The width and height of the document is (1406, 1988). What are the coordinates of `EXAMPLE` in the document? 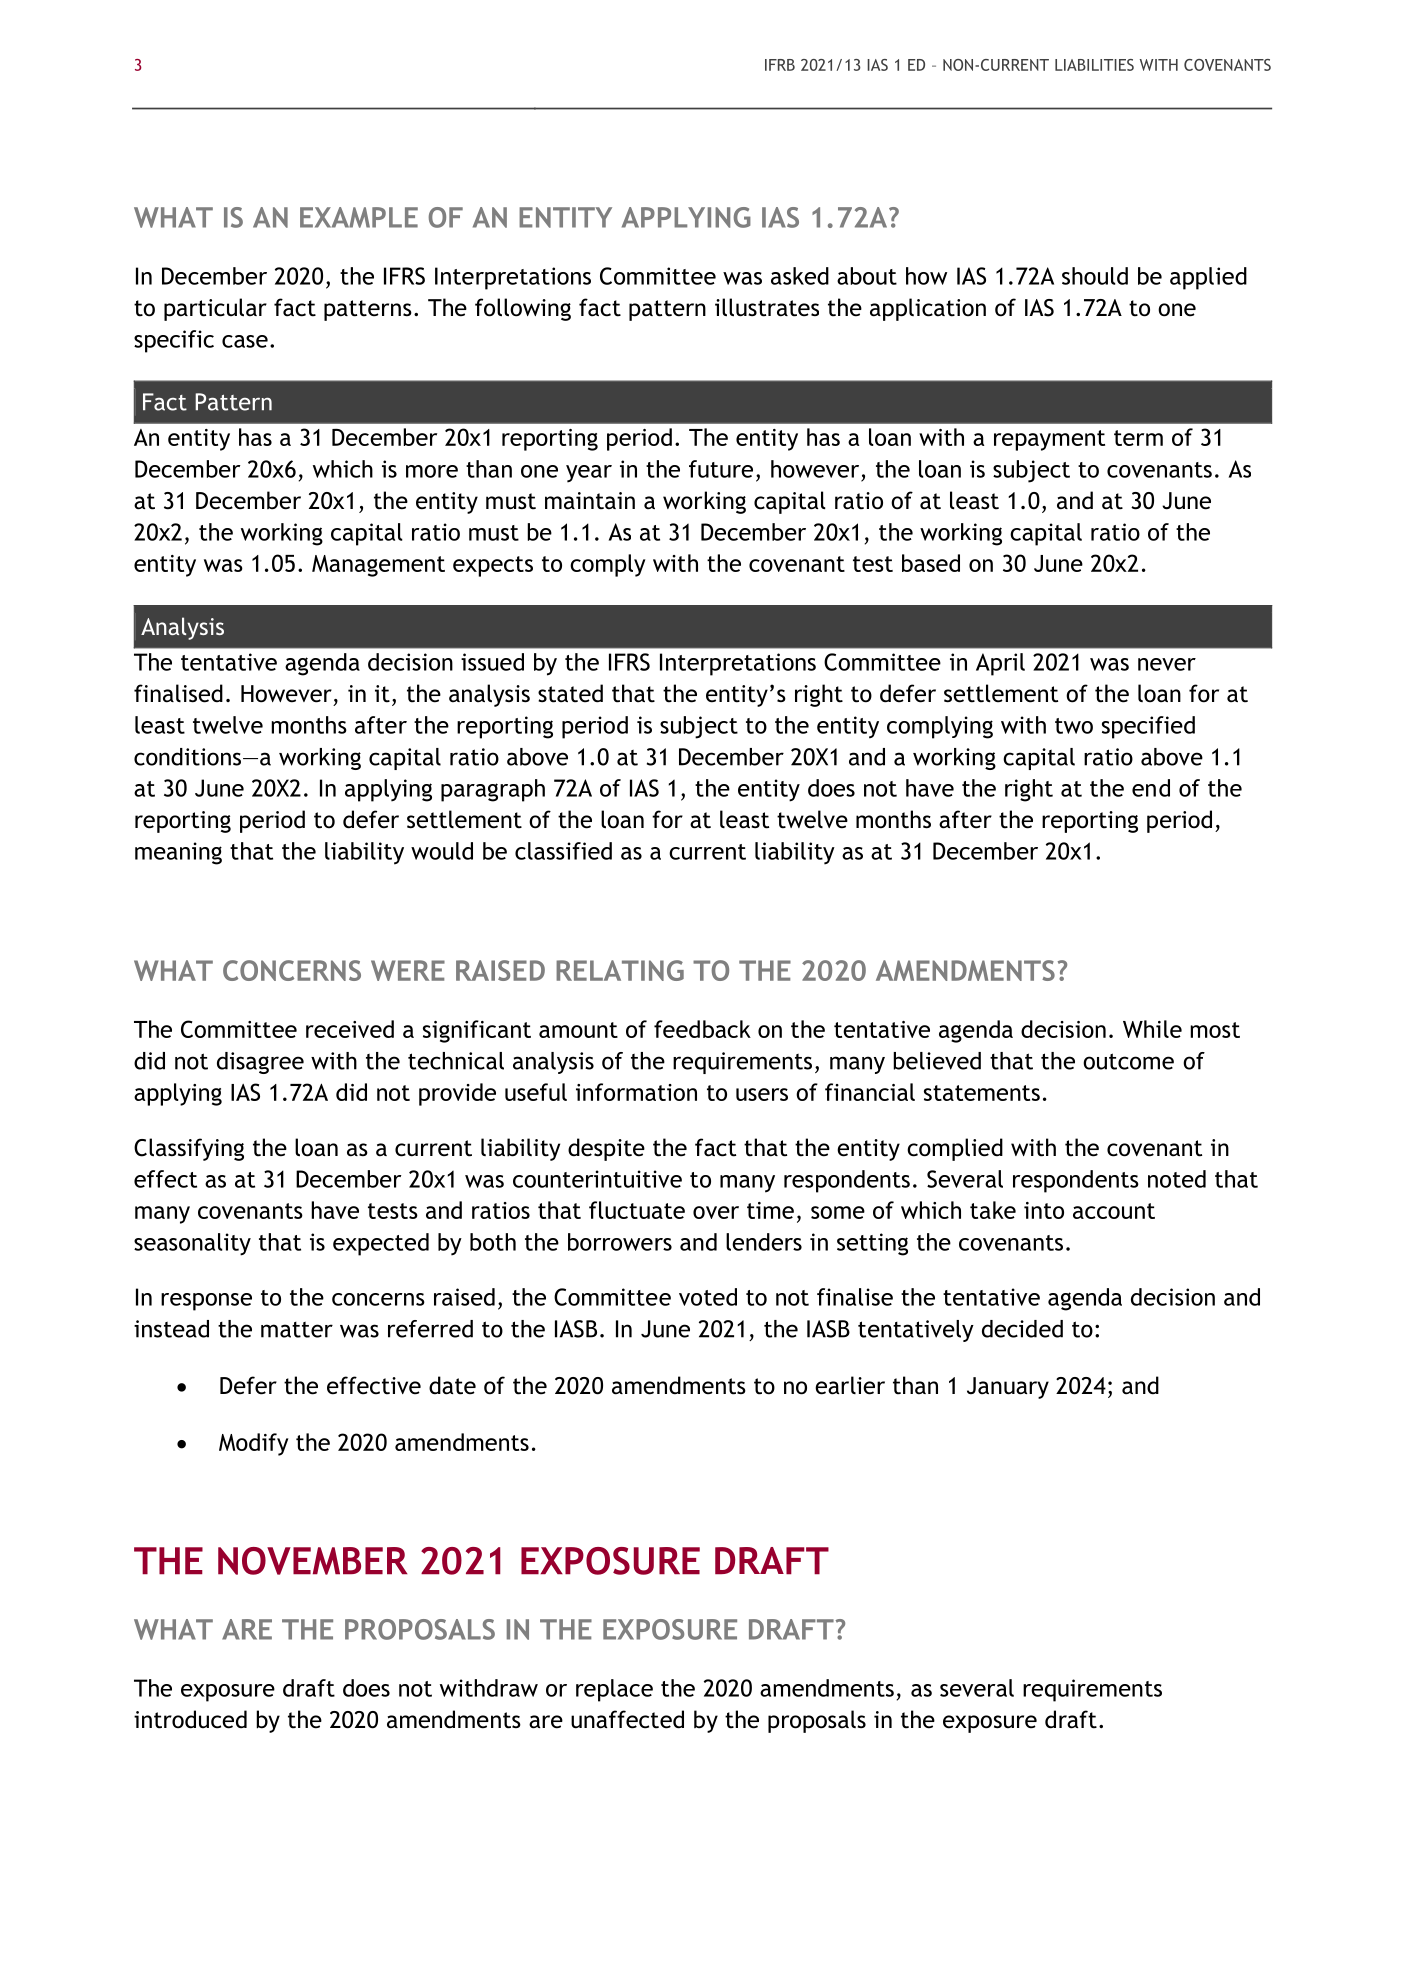 It's located at (359, 217).
